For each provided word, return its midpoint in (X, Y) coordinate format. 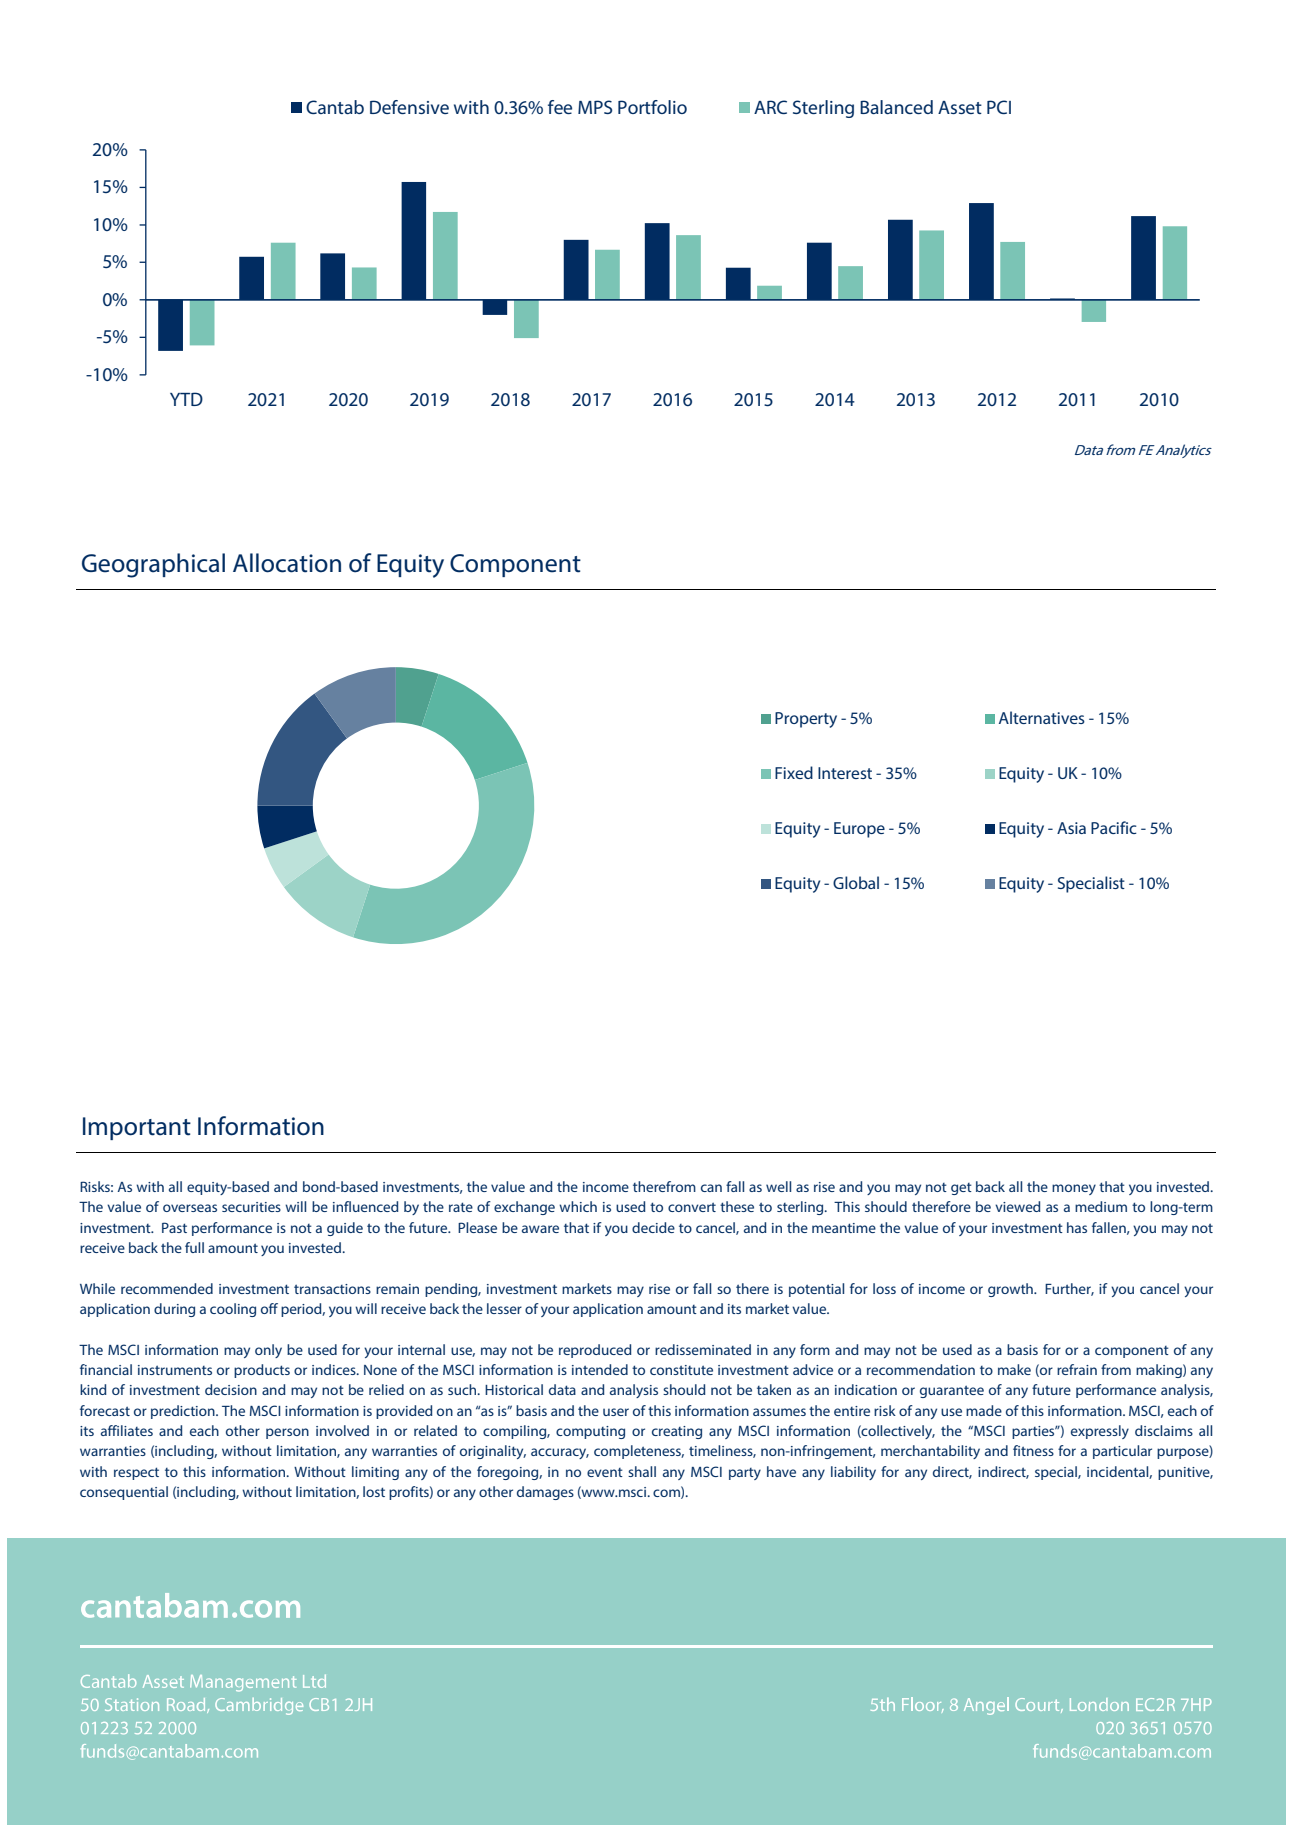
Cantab (335, 107)
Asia (1071, 828)
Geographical (153, 565)
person (287, 1433)
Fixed (794, 772)
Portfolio (652, 107)
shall (642, 1471)
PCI (999, 107)
